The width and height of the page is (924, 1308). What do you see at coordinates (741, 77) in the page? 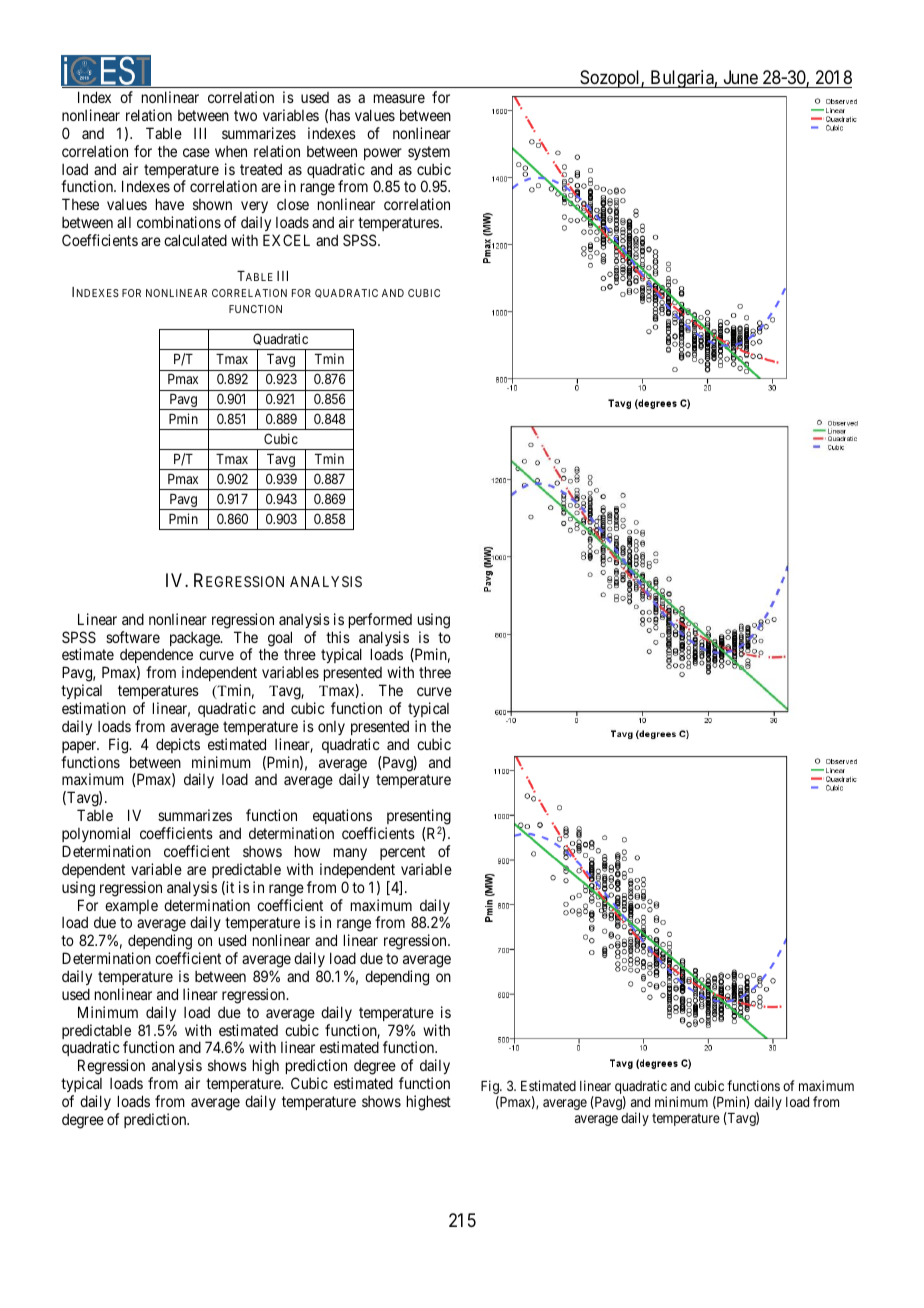
I see `June` at bounding box center [741, 77].
